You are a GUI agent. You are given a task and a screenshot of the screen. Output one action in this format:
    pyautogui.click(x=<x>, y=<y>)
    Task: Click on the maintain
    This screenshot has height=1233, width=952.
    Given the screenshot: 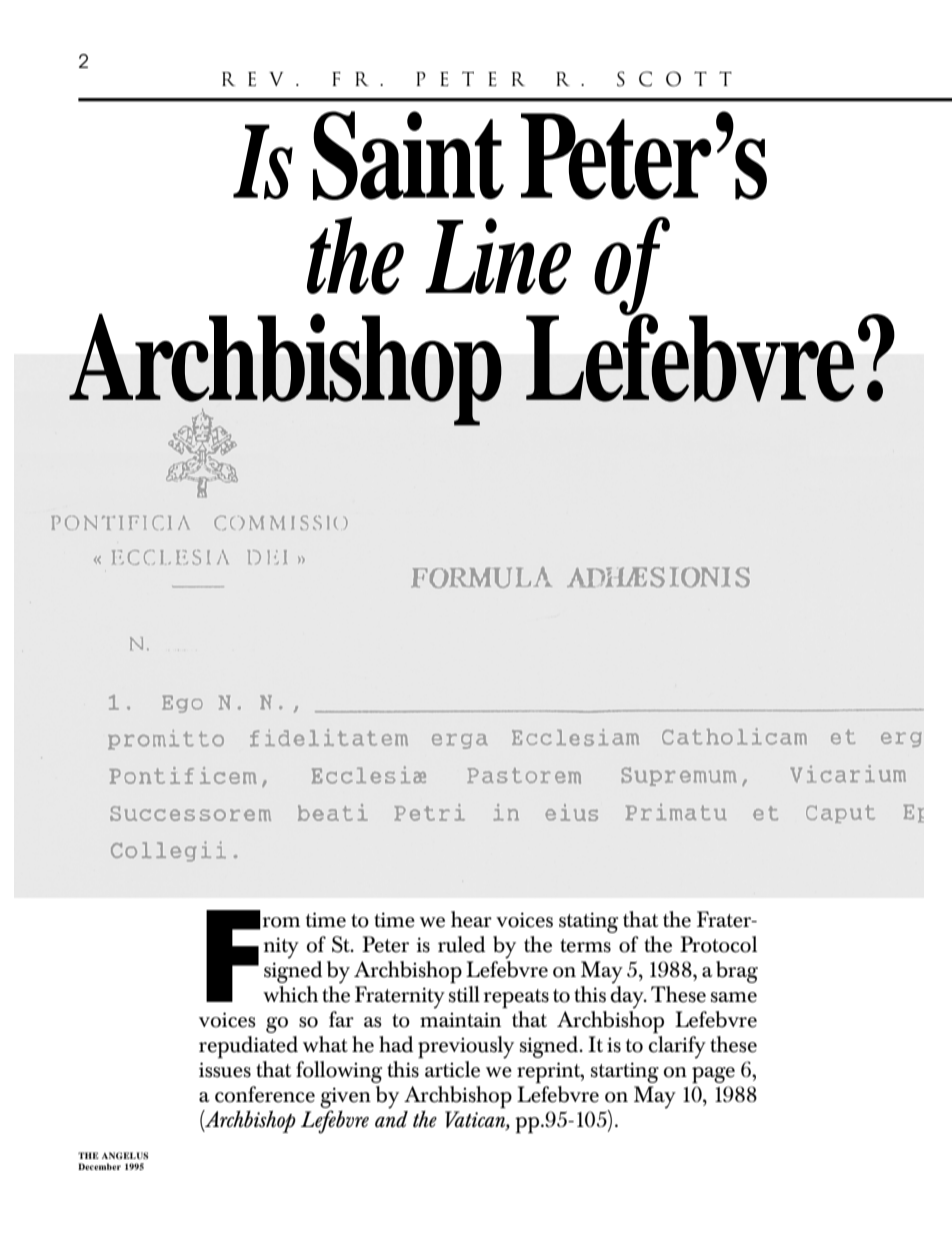 What is the action you would take?
    pyautogui.click(x=460, y=1019)
